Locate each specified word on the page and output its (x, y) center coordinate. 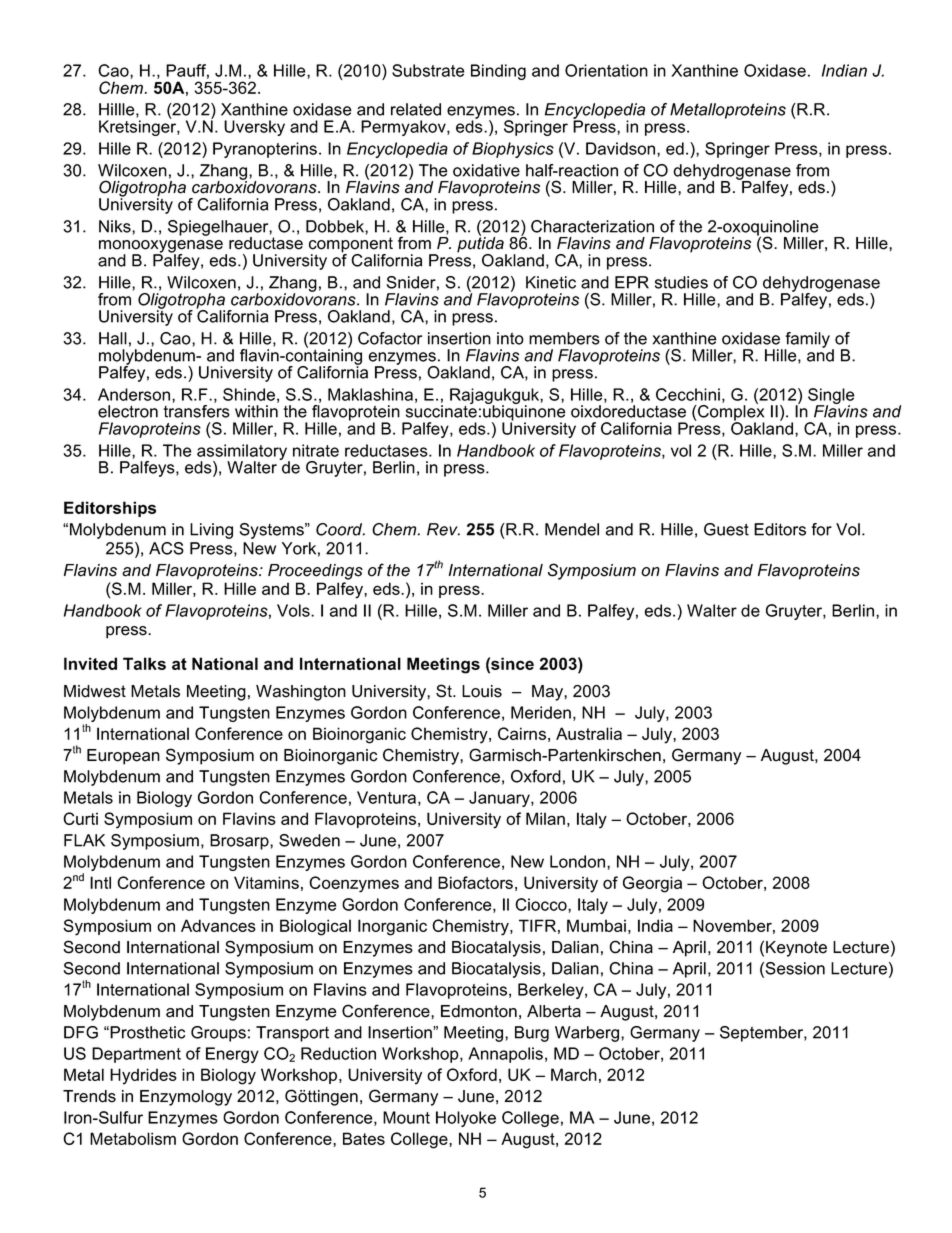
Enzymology (186, 1098)
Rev (443, 529)
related (416, 109)
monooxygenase (161, 247)
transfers (196, 411)
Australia (589, 733)
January (500, 799)
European (123, 757)
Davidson (622, 148)
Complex (730, 413)
